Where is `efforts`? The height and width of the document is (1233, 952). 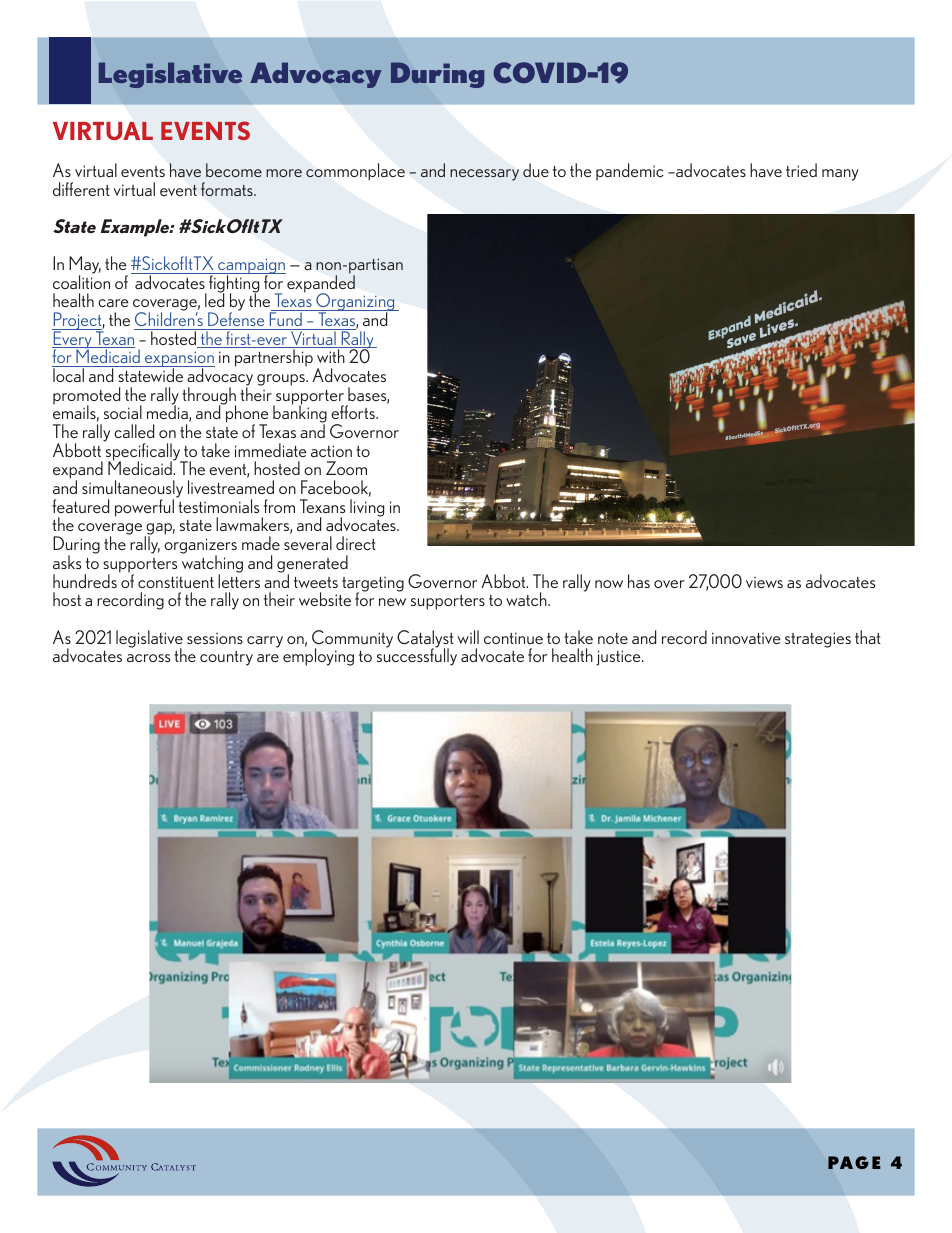 efforts is located at coordinates (354, 412).
